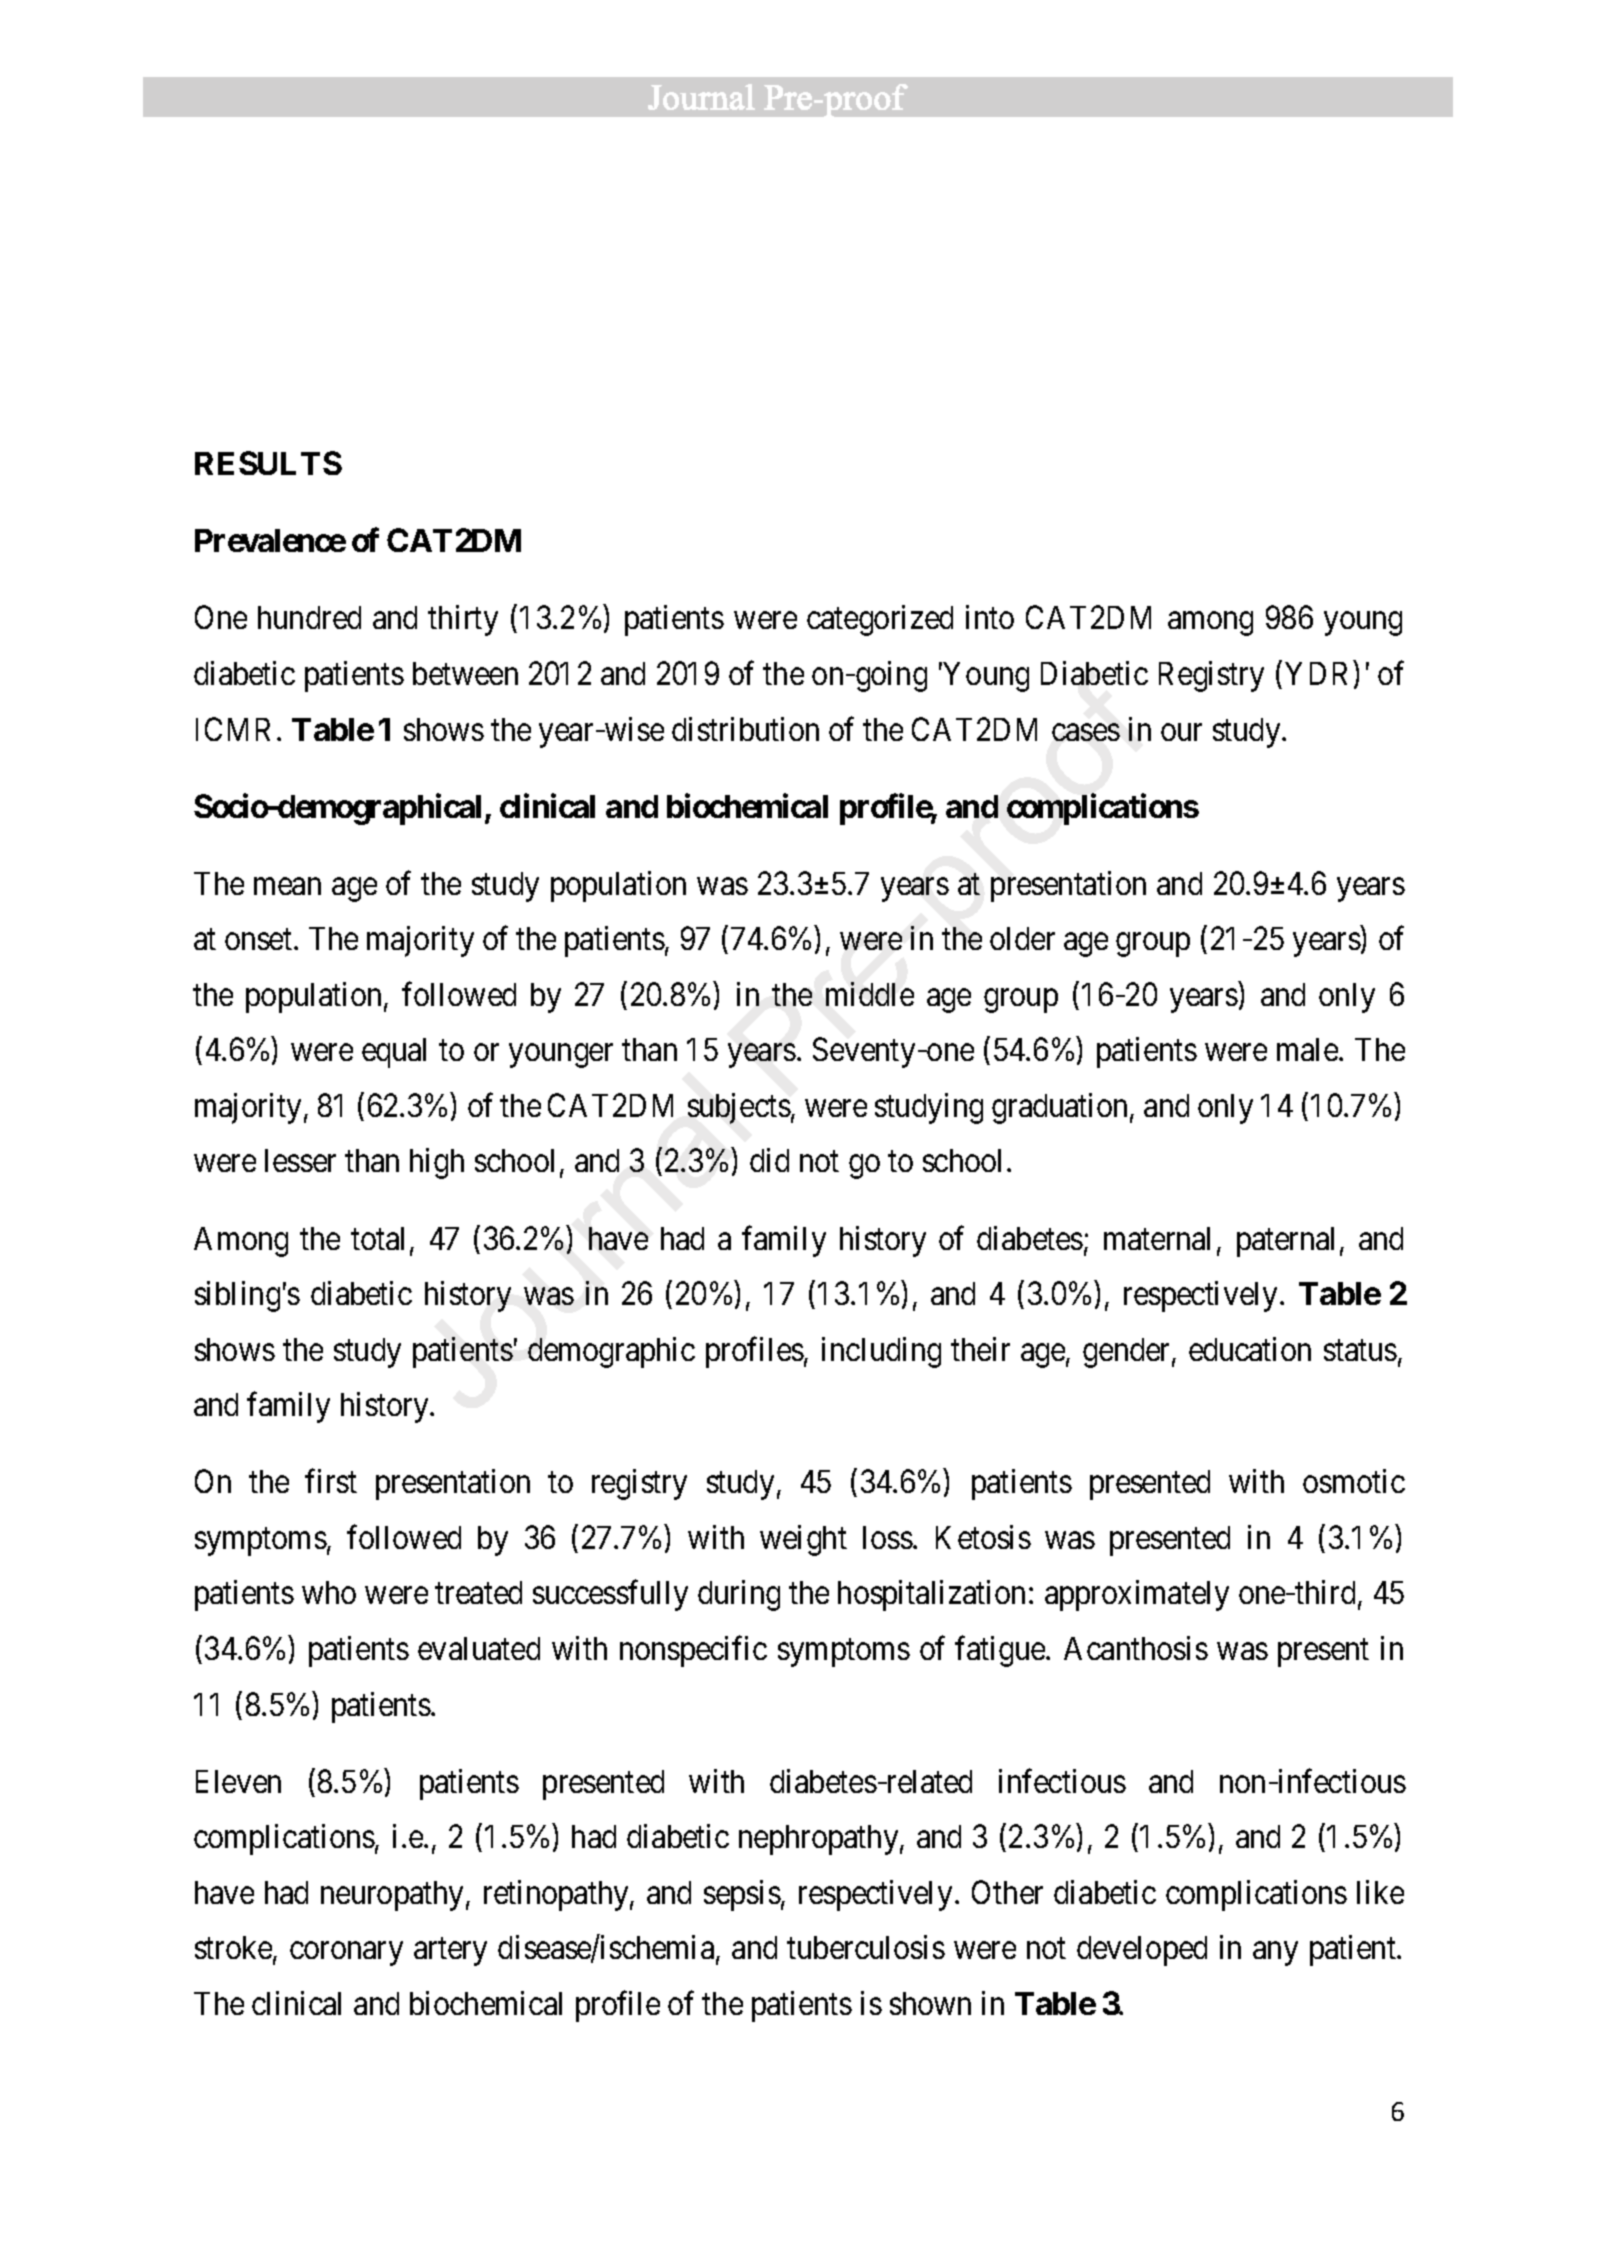  Describe the element at coordinates (739, 1596) in the document. I see `during` at that location.
